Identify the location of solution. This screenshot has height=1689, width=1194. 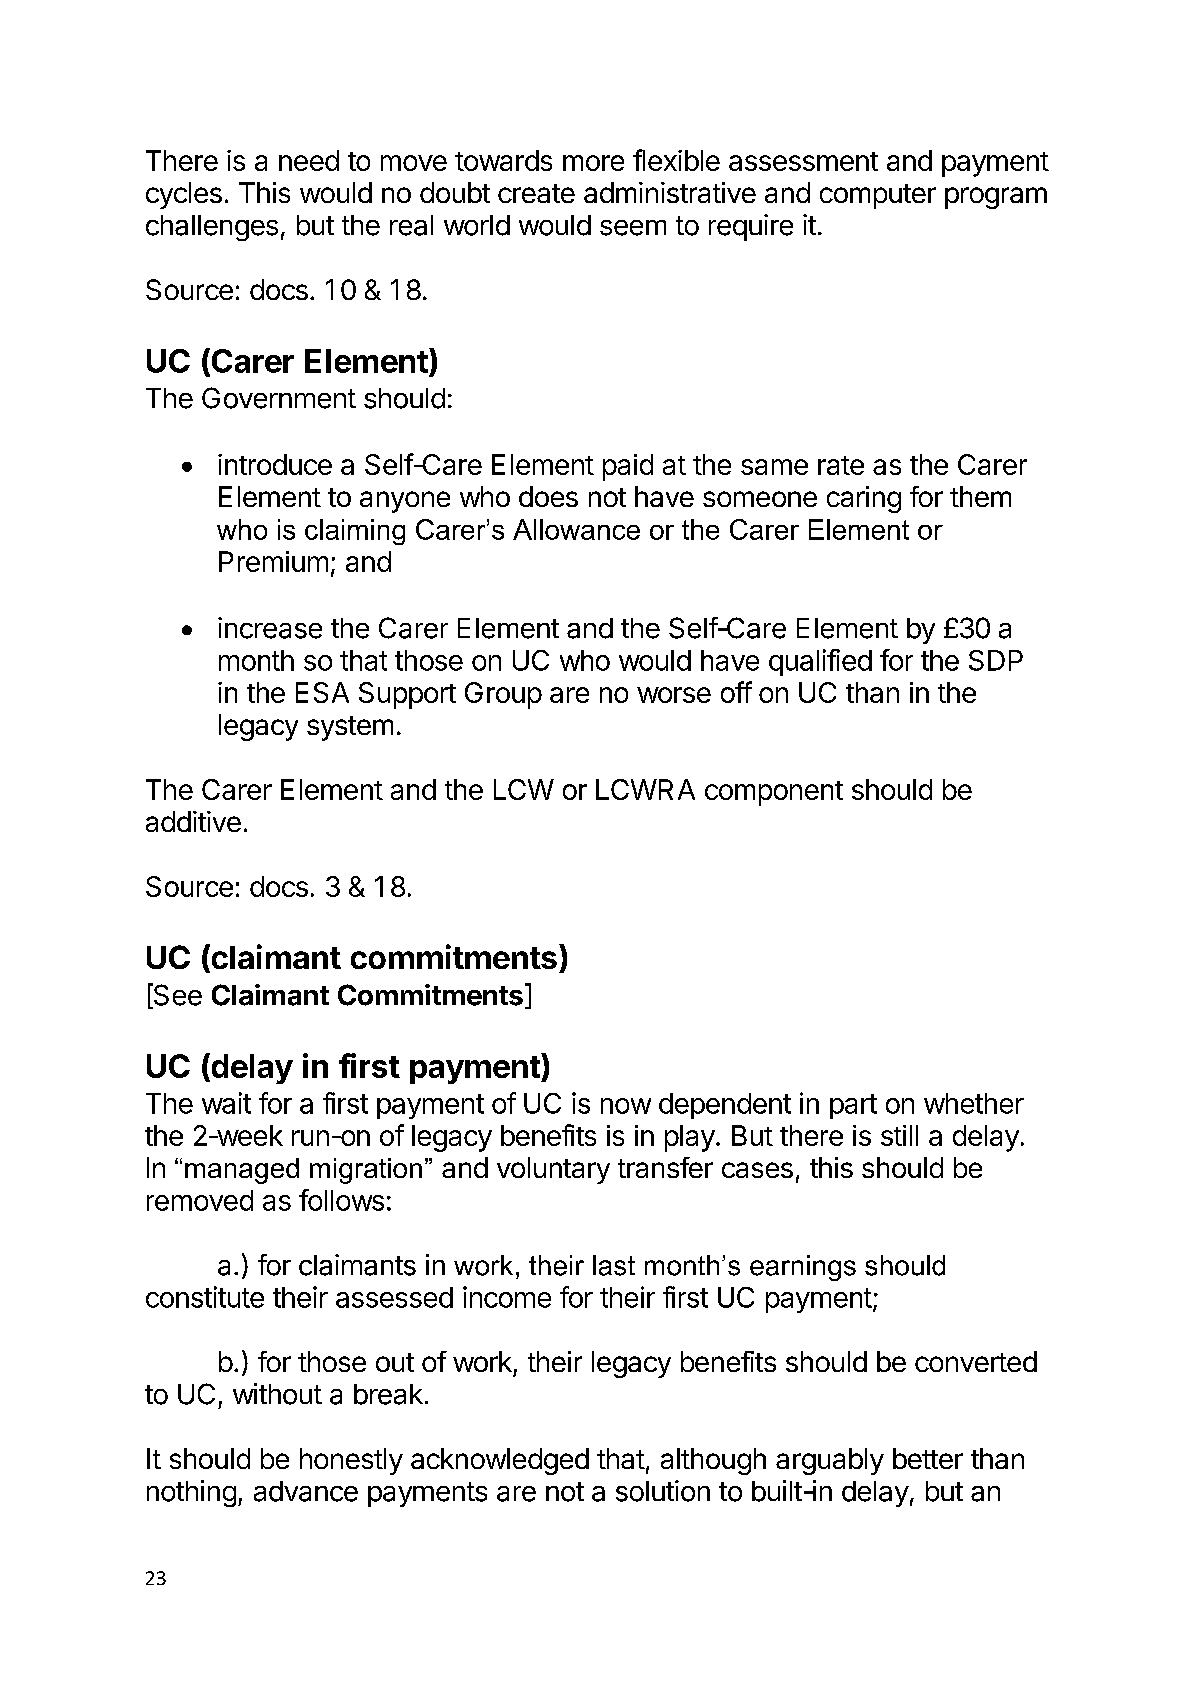
(663, 1491).
